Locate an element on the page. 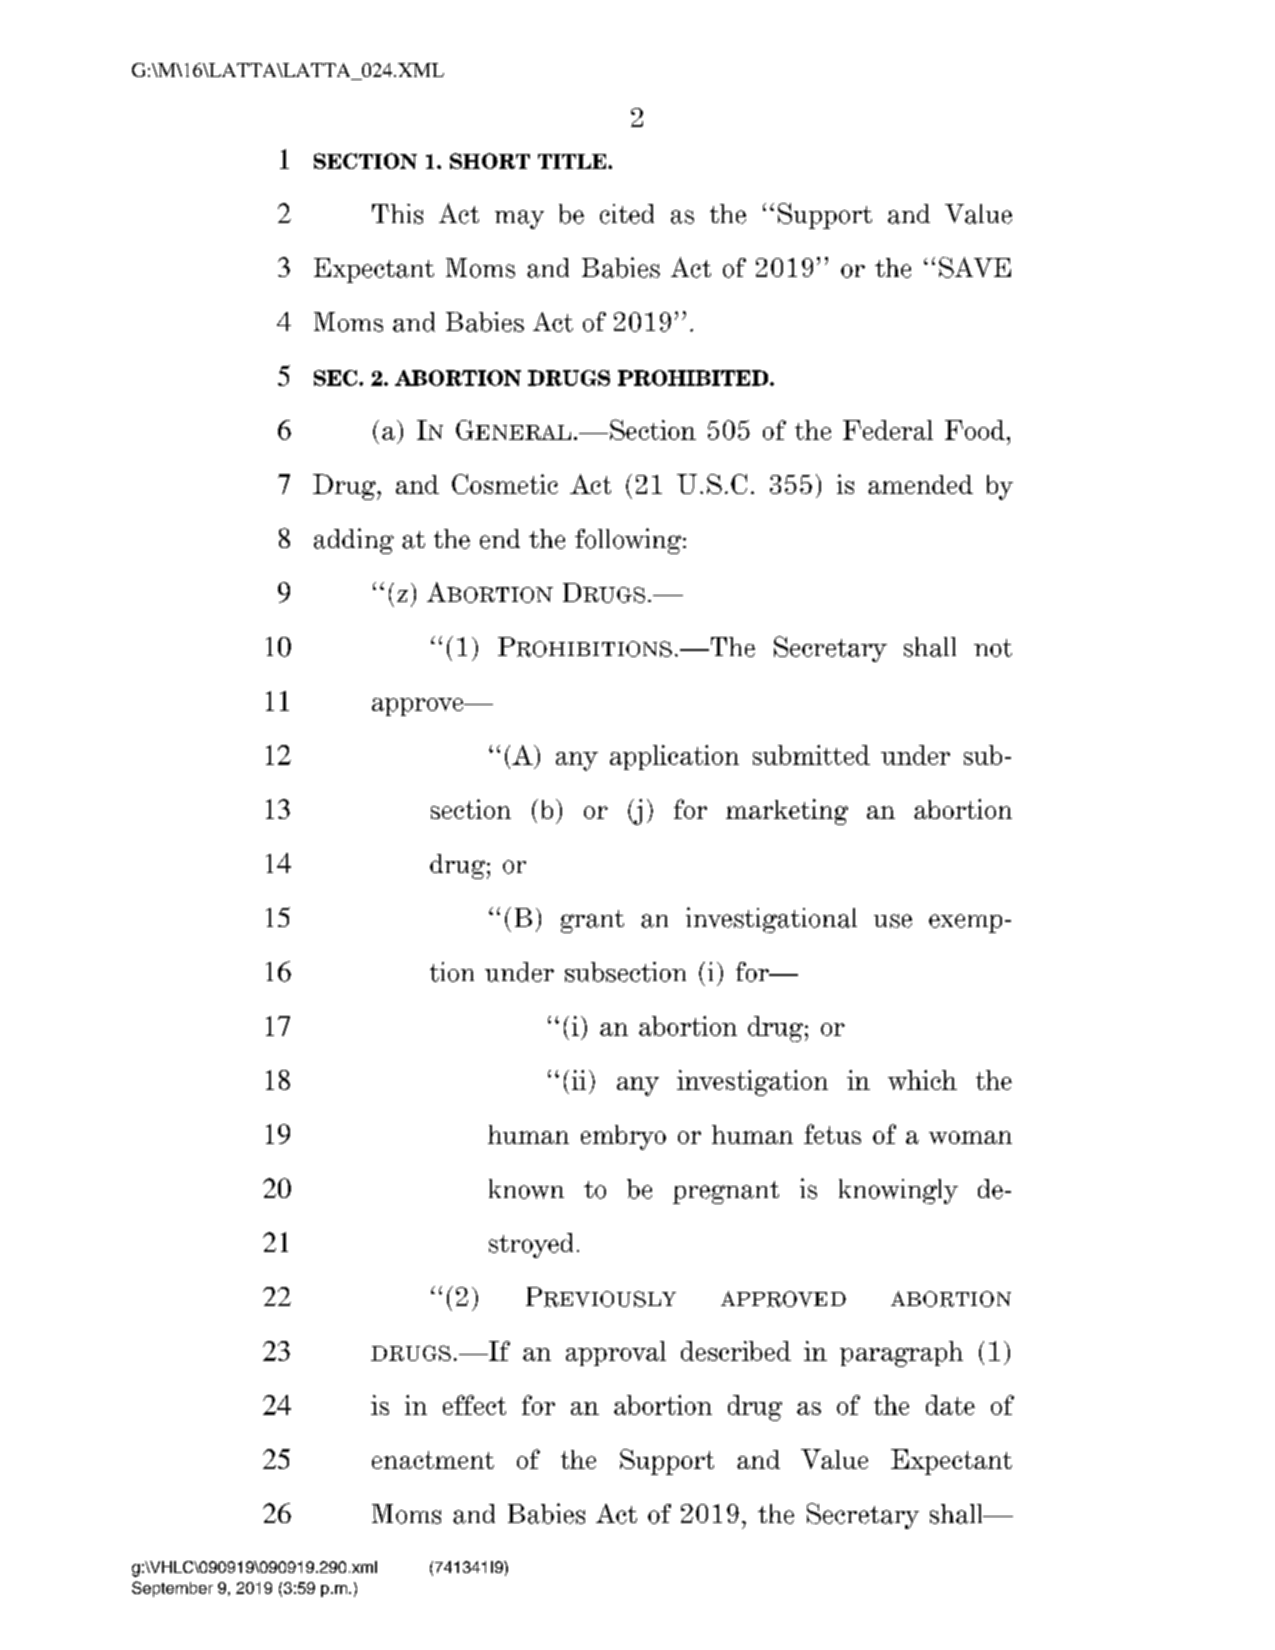 This page has width=1275, height=1650. This is located at coordinates (397, 214).
